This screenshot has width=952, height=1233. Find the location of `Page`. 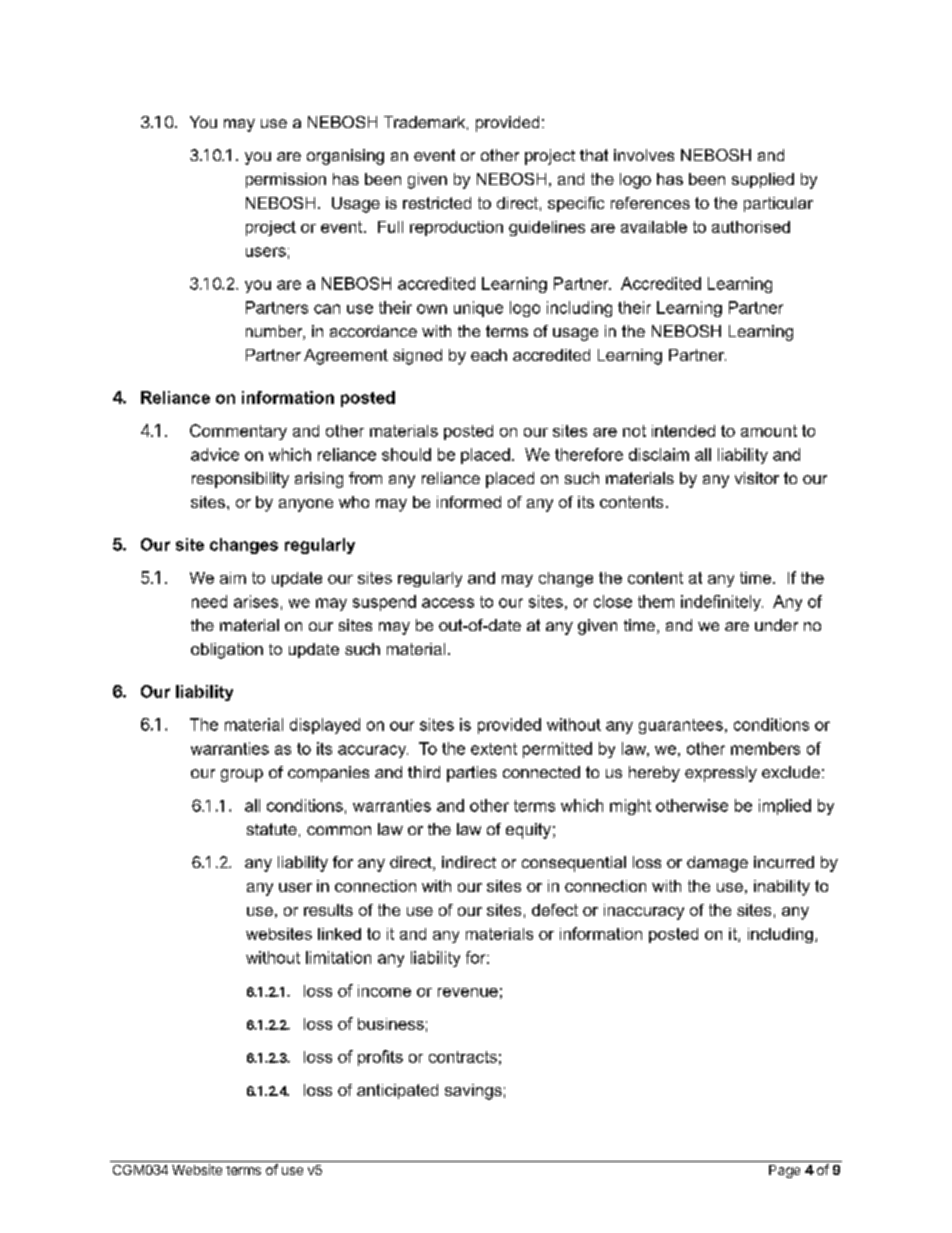

Page is located at coordinates (784, 1171).
